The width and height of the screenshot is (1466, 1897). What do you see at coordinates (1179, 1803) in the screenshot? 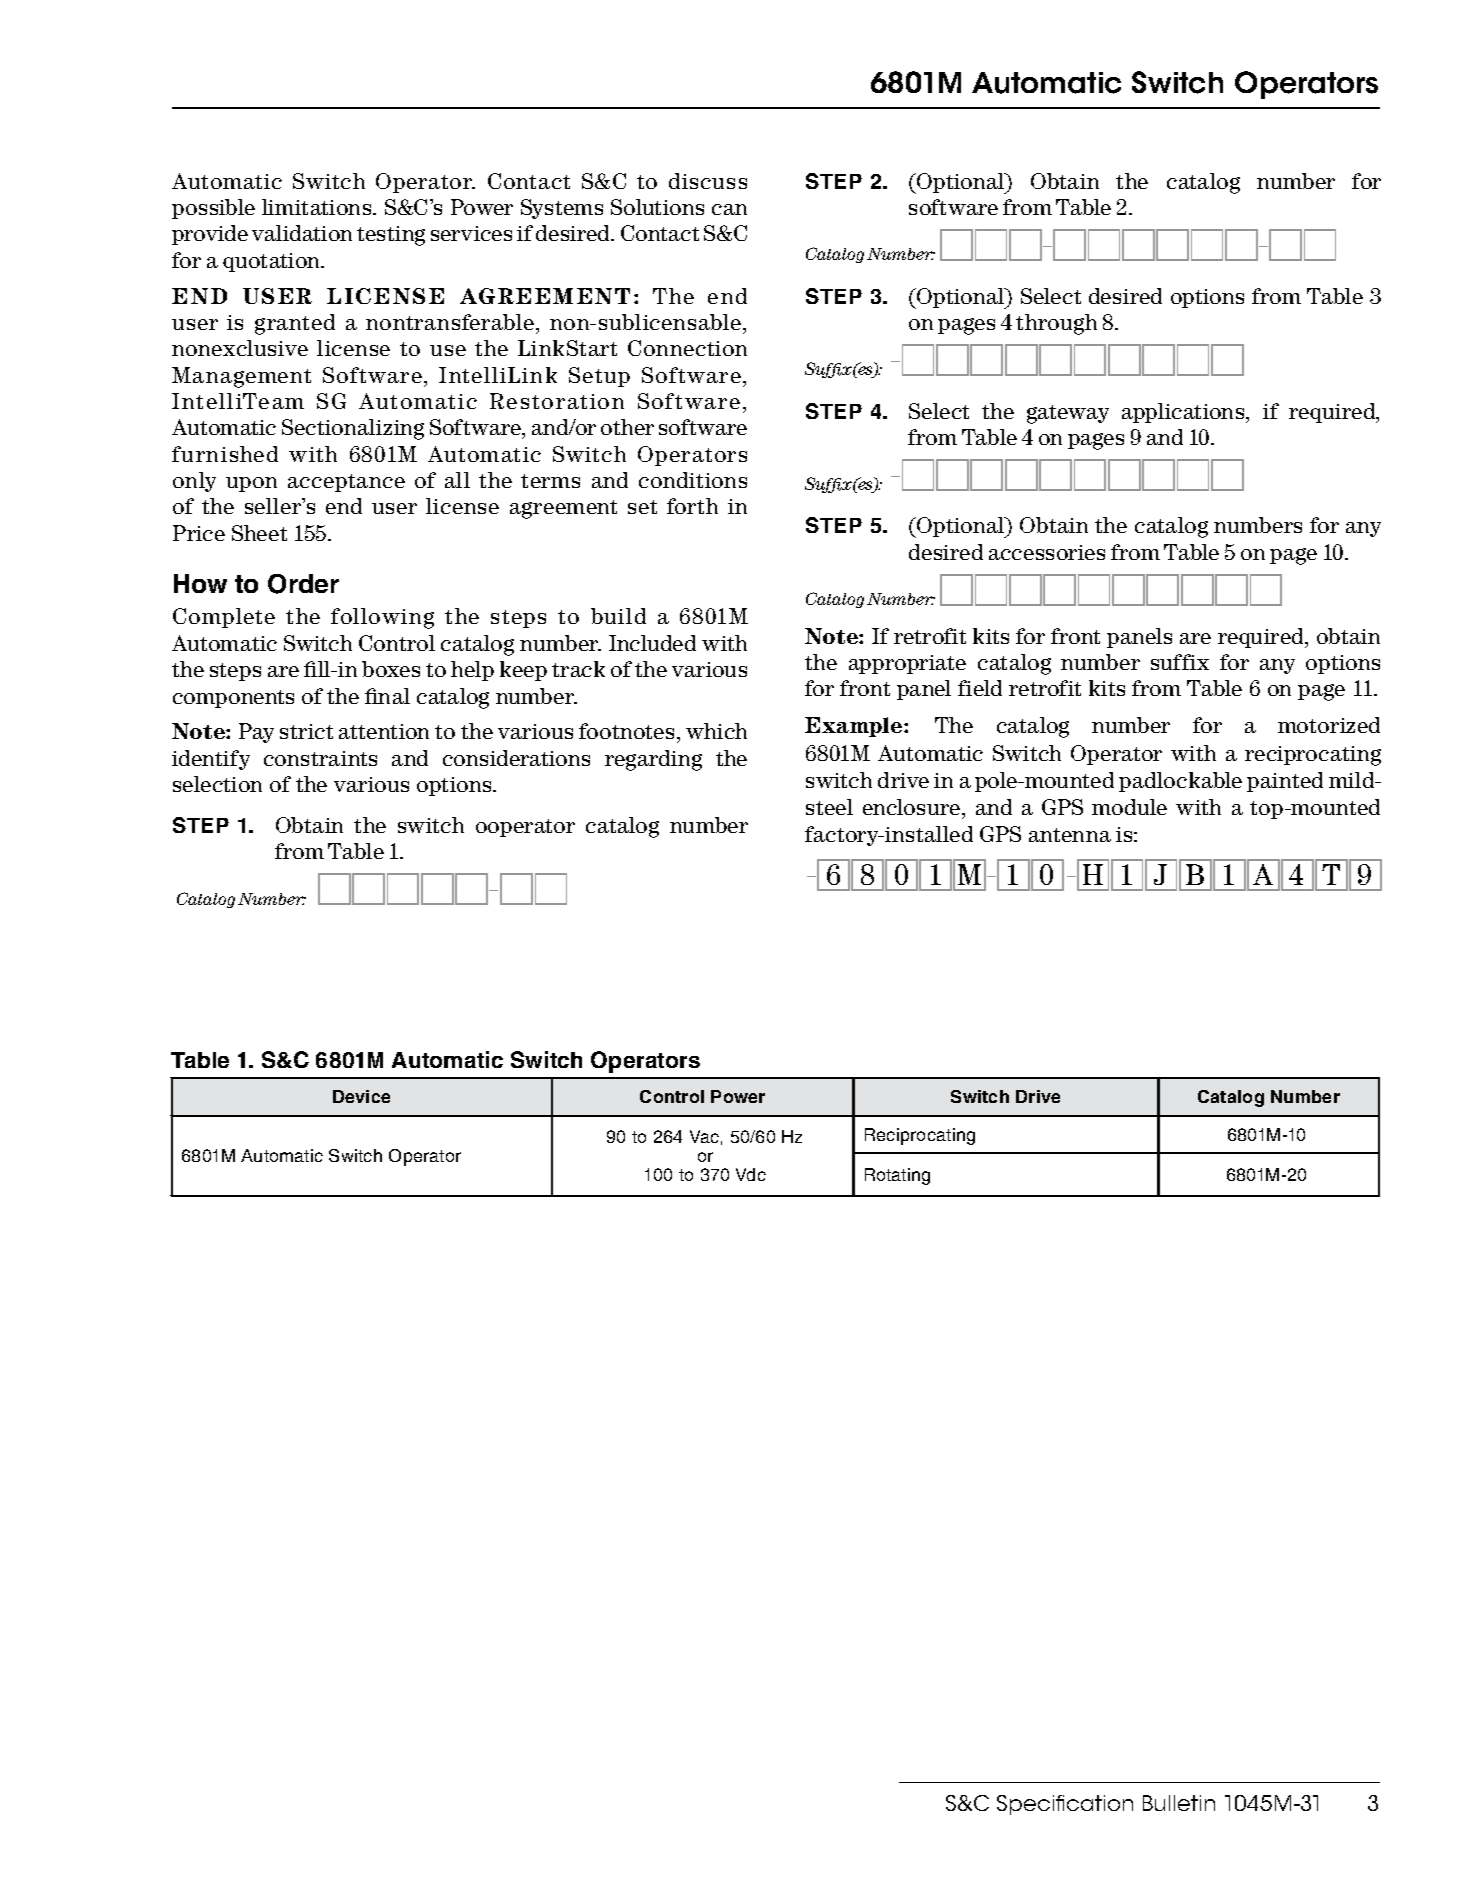
I see `Bulletin` at bounding box center [1179, 1803].
